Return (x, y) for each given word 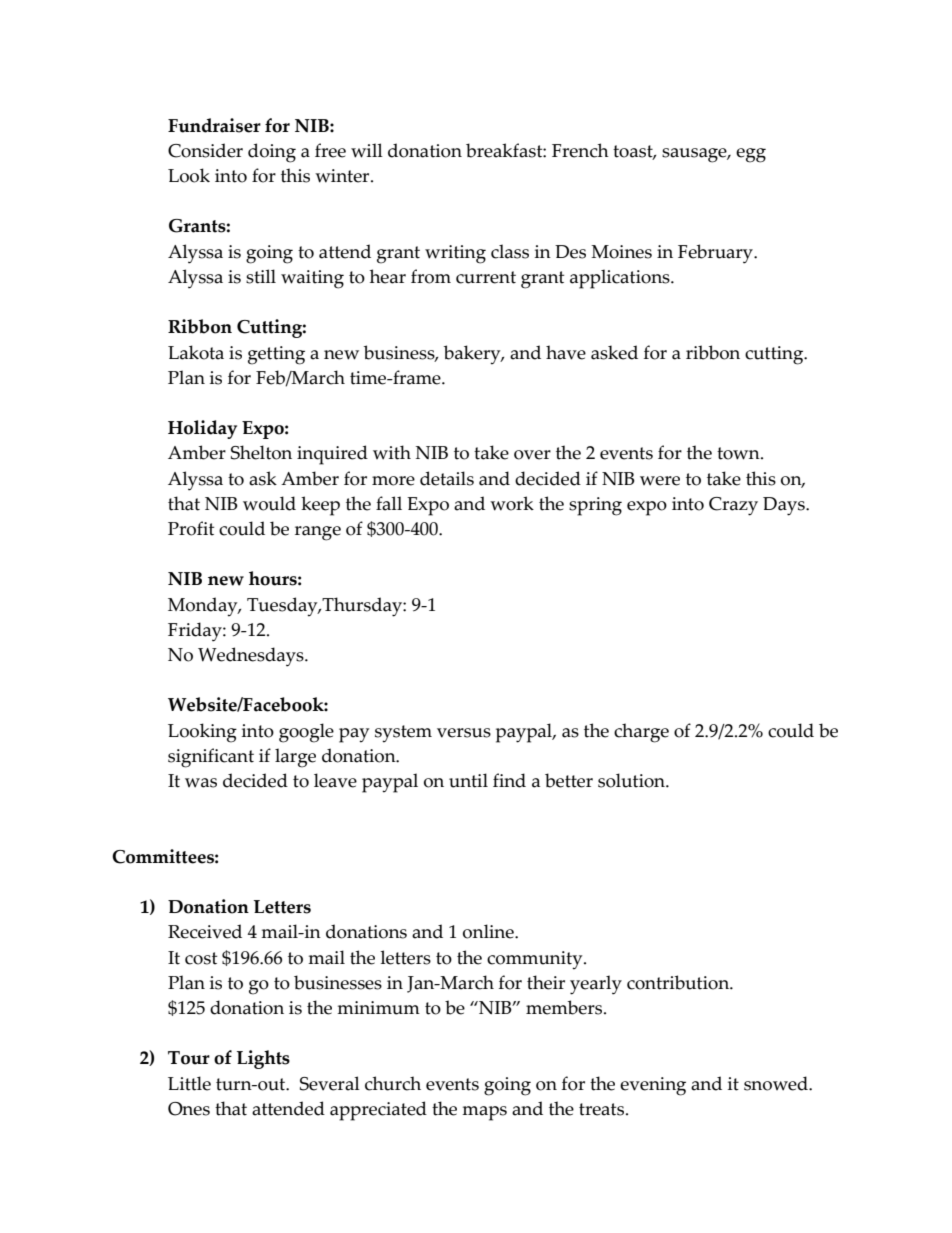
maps (484, 1113)
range (318, 533)
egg (751, 155)
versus (464, 733)
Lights (263, 1059)
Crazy (733, 506)
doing (272, 153)
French (580, 150)
